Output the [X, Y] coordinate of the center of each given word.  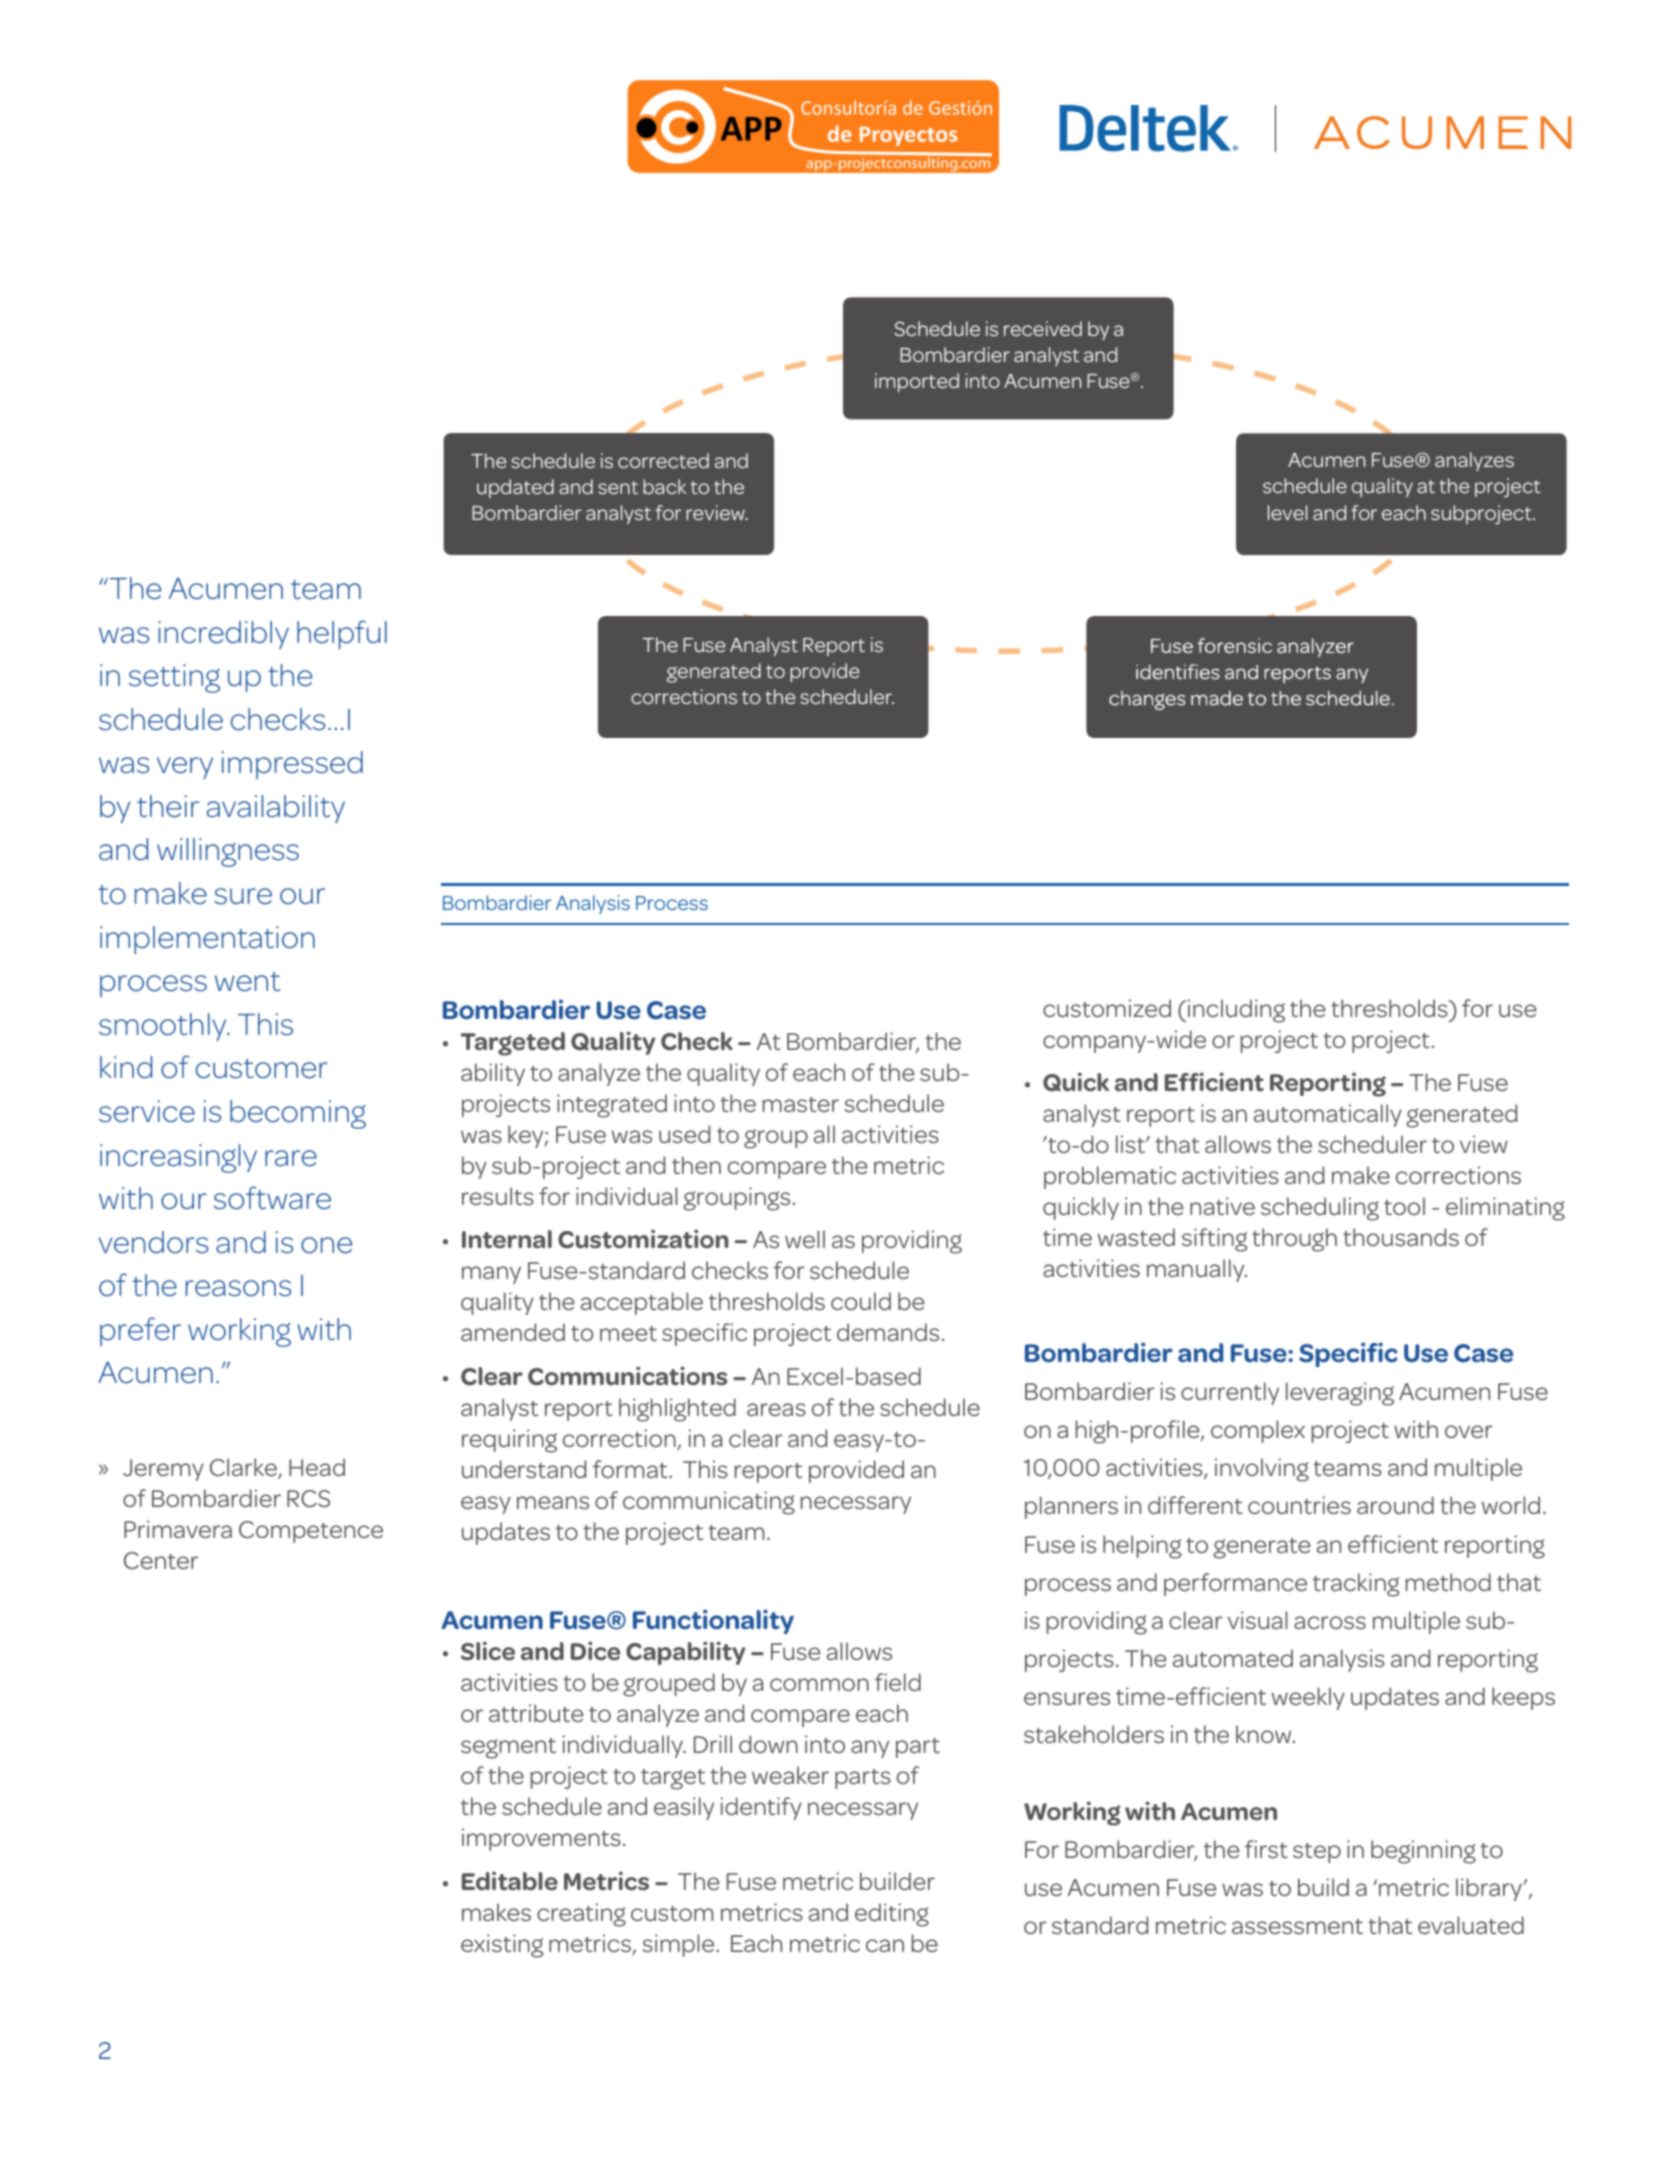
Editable [510, 1881]
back [664, 486]
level [1287, 512]
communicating [709, 1503]
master [801, 1104]
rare [291, 1158]
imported [917, 382]
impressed [292, 765]
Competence [311, 1532]
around [1395, 1505]
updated [515, 488]
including [1236, 1011]
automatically [1328, 1115]
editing [892, 1915]
